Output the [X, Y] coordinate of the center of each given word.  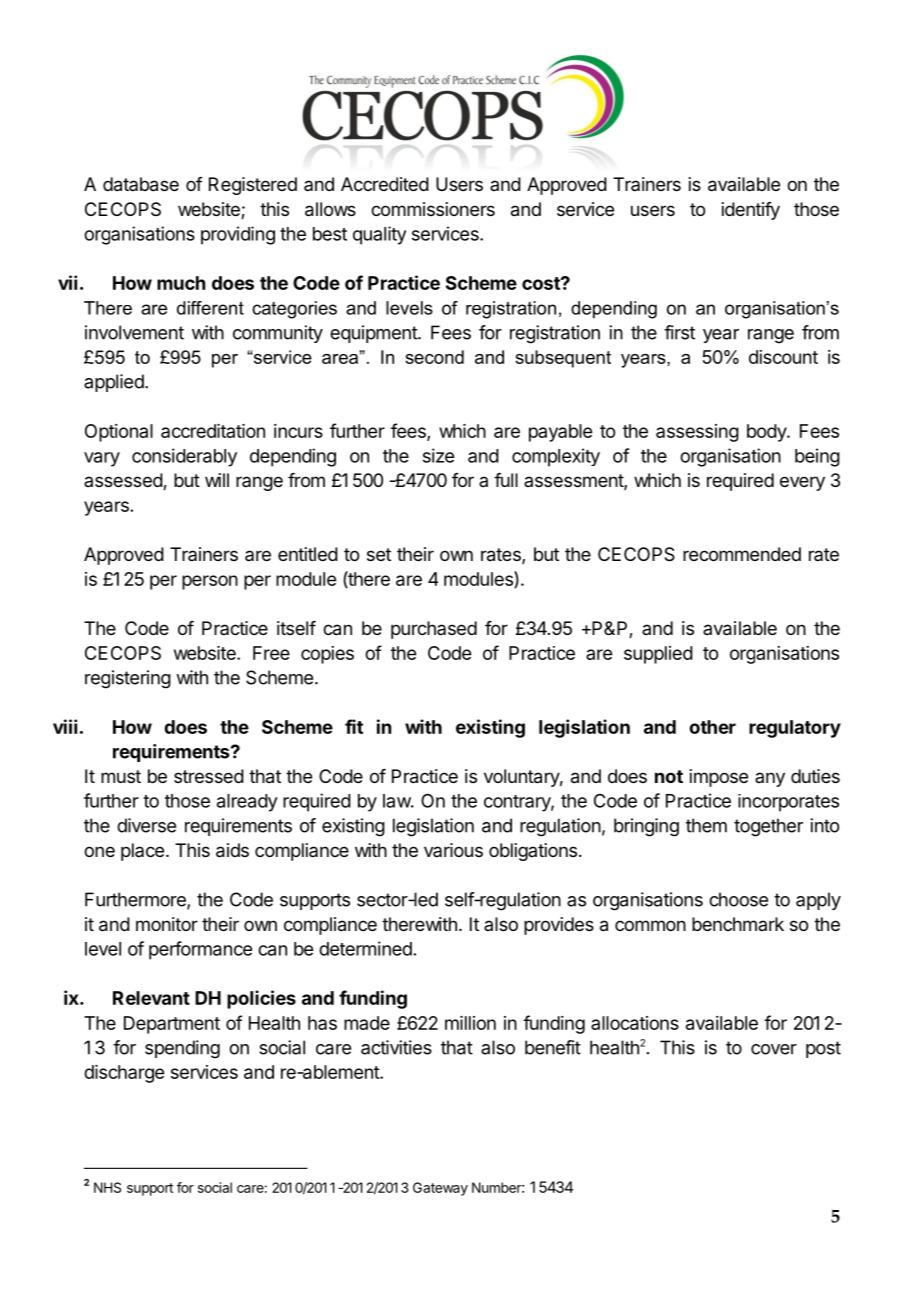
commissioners [433, 209]
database [141, 184]
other [712, 727]
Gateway [440, 1189]
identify [751, 211]
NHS [107, 1187]
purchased [434, 630]
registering [128, 679]
